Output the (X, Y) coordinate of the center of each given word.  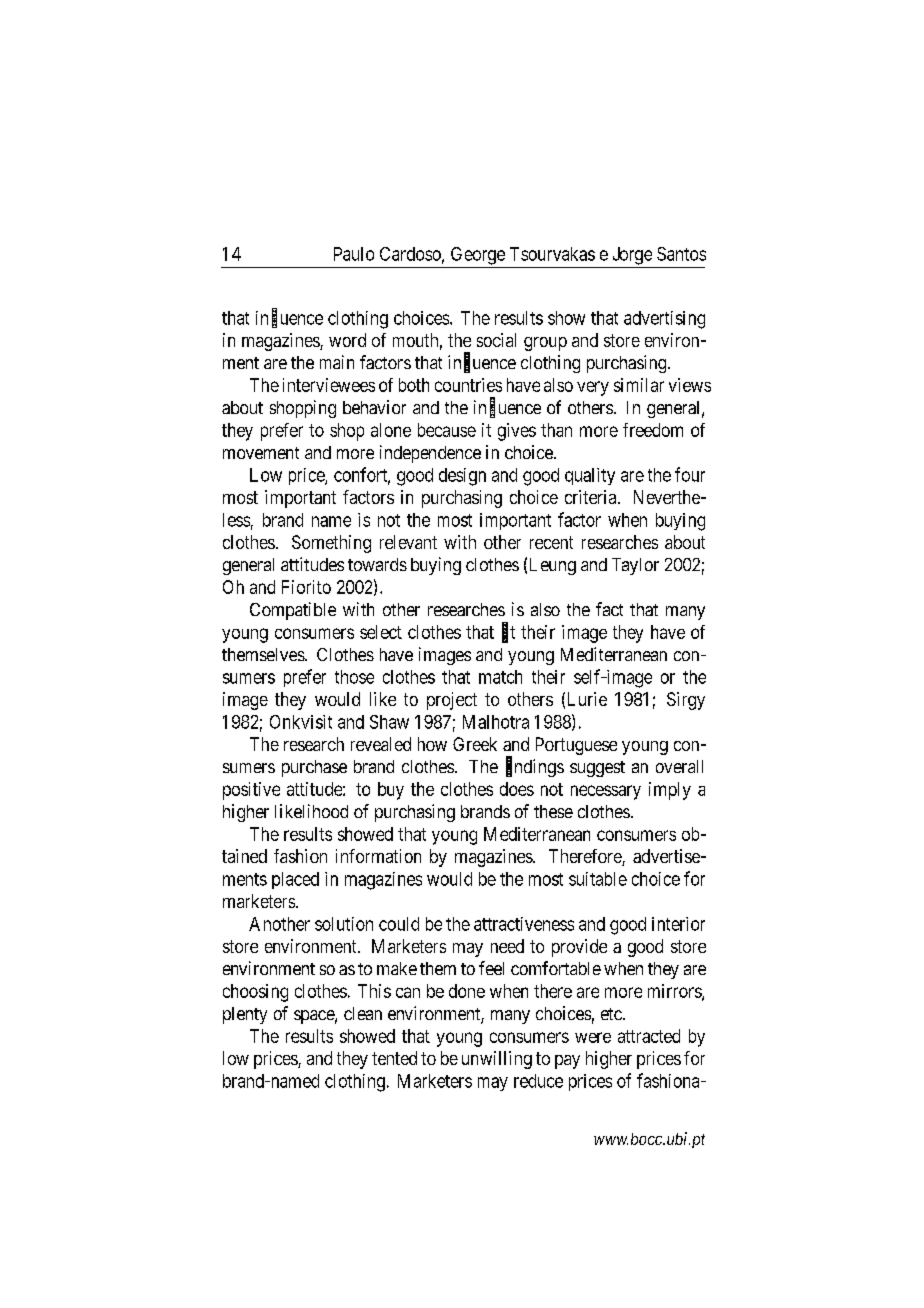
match (500, 677)
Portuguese (576, 746)
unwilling (497, 1060)
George (478, 256)
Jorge (632, 256)
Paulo (354, 254)
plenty (245, 1015)
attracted (649, 1036)
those (354, 677)
